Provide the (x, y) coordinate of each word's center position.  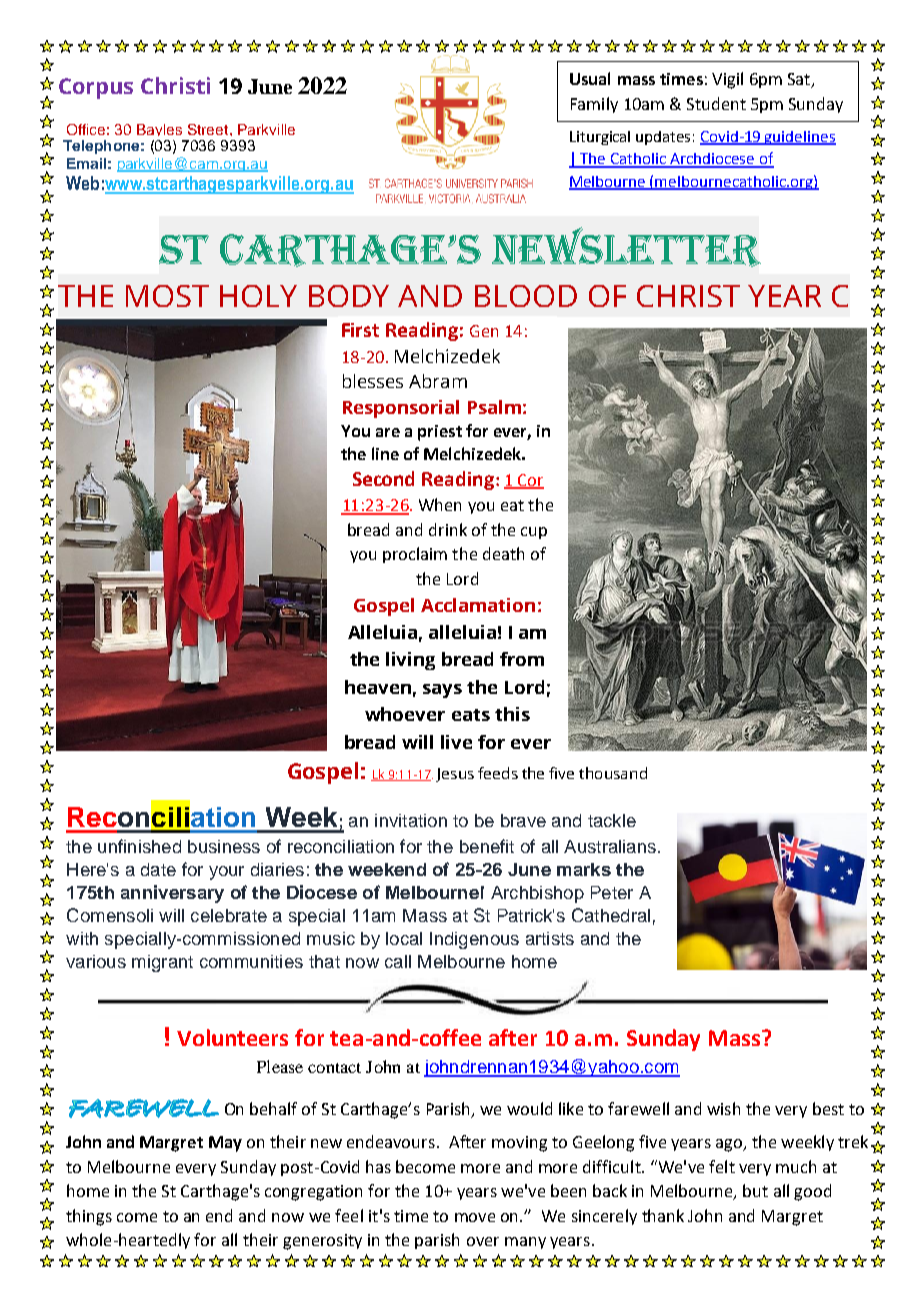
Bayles (159, 130)
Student (716, 103)
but (755, 1190)
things (89, 1217)
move (475, 1217)
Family (594, 105)
